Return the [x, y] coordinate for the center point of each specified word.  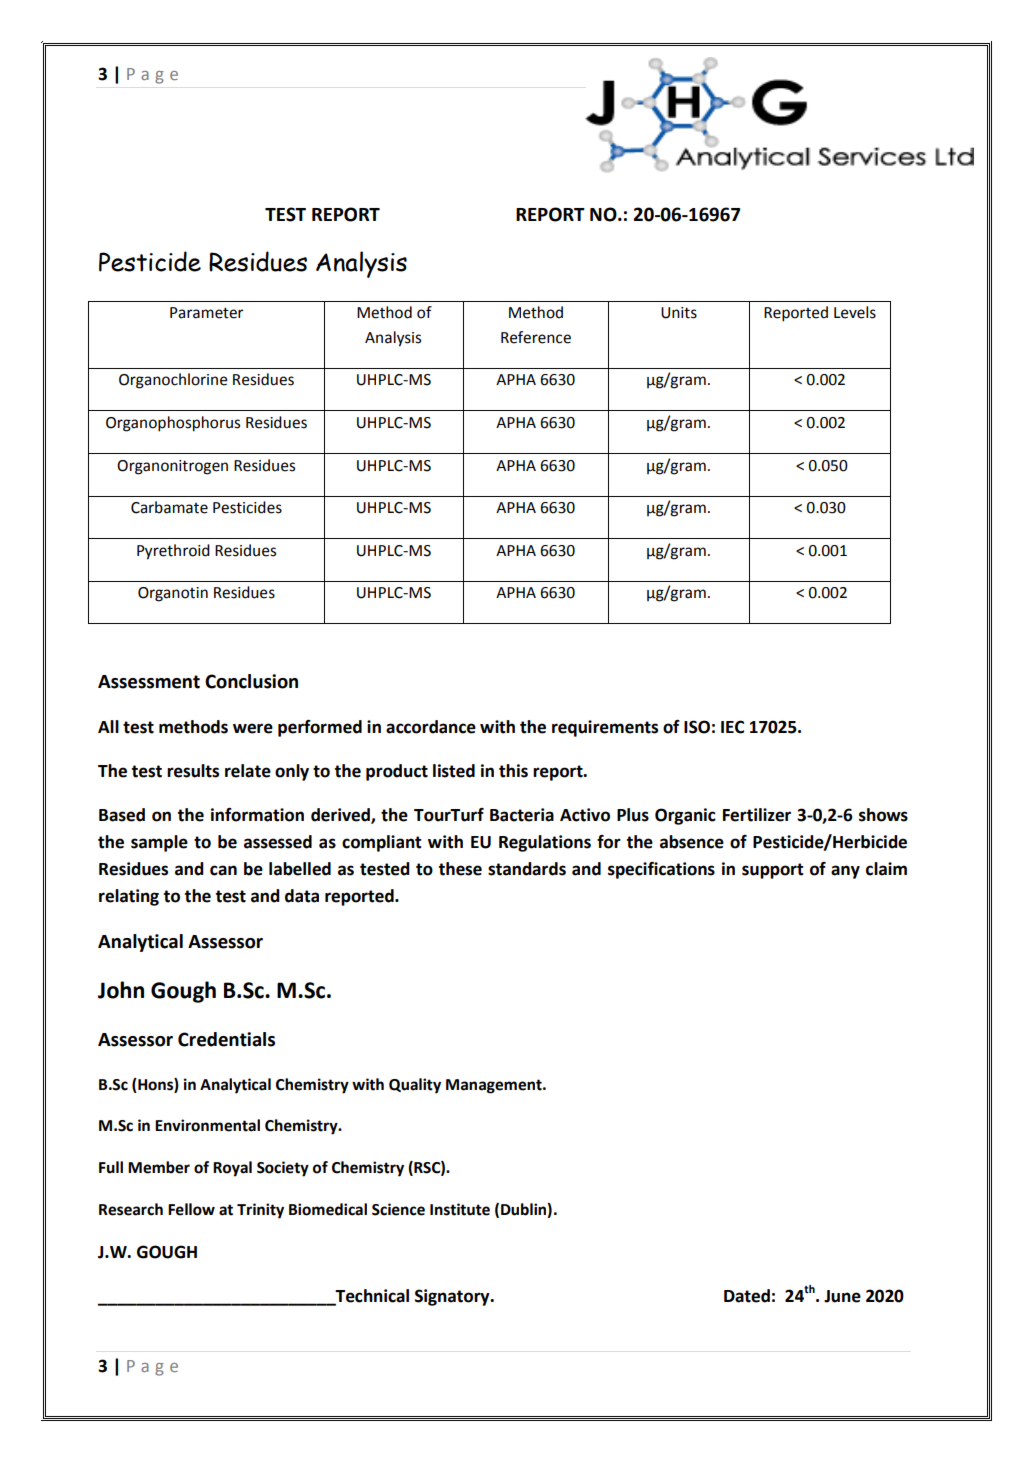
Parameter [206, 313]
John [121, 990]
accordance [431, 727]
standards [527, 869]
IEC [732, 727]
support [773, 871]
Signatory [453, 1297]
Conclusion [251, 681]
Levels [855, 312]
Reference [536, 337]
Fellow [191, 1209]
